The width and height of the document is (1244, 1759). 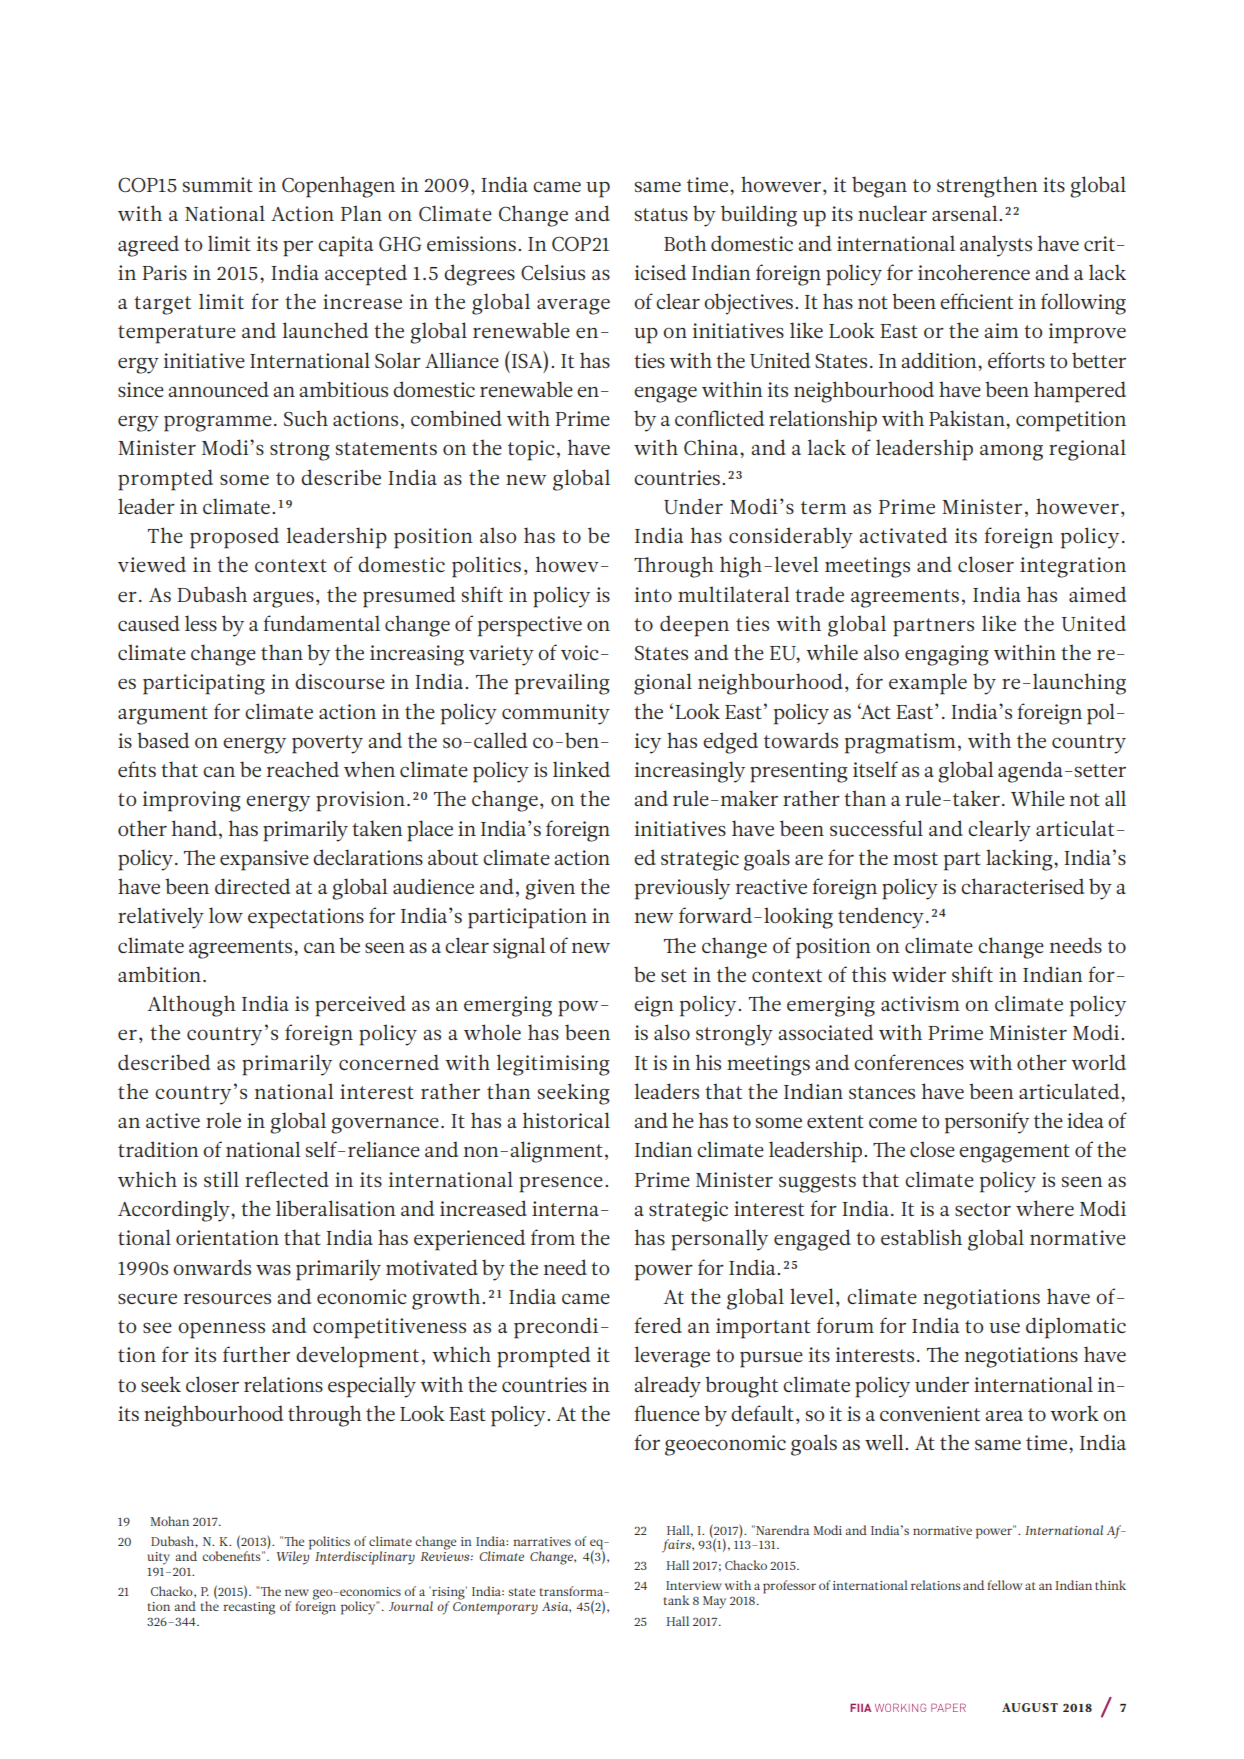 What do you see at coordinates (218, 184) in the document?
I see `summit` at bounding box center [218, 184].
